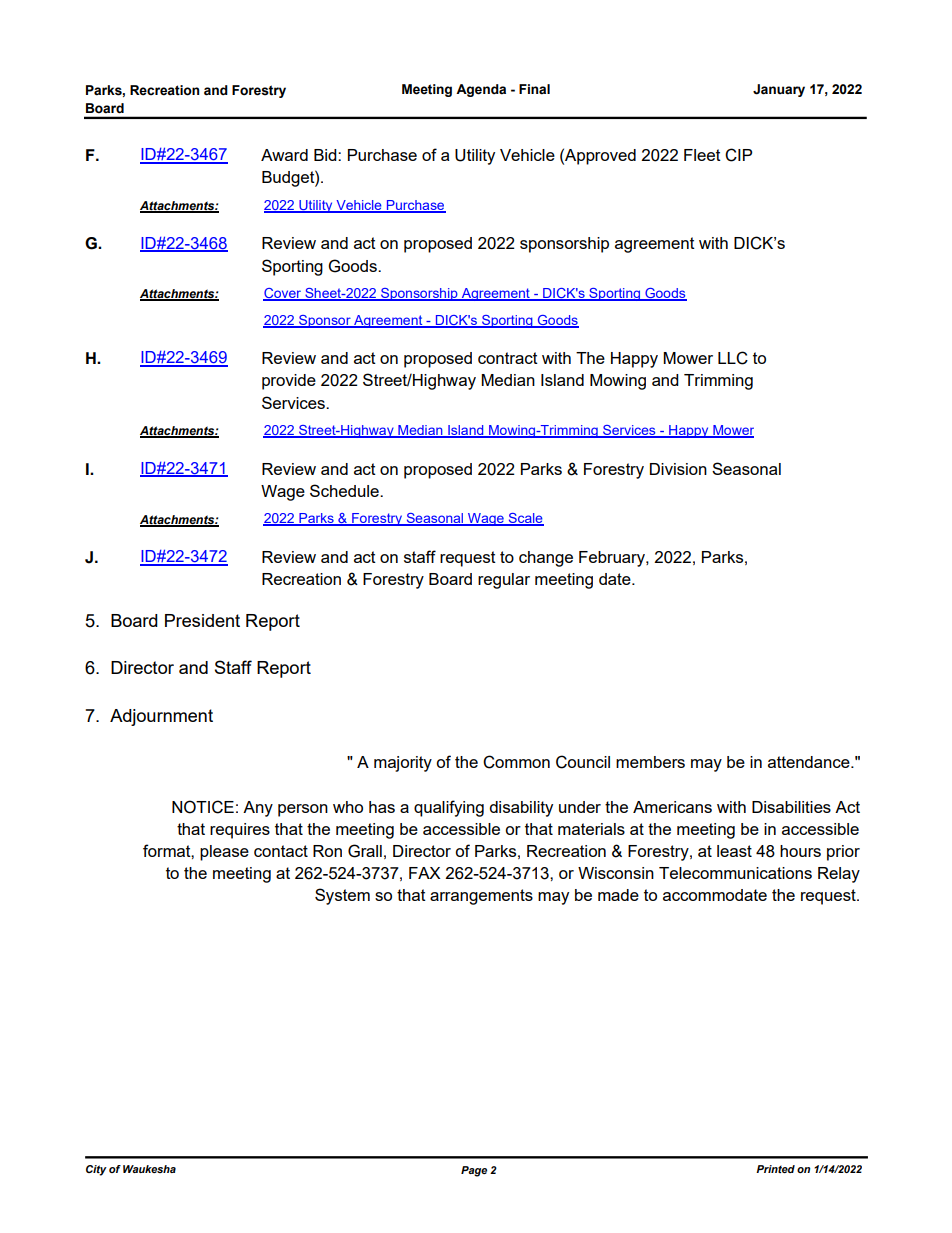  What do you see at coordinates (775, 1169) in the document?
I see `Printed` at bounding box center [775, 1169].
